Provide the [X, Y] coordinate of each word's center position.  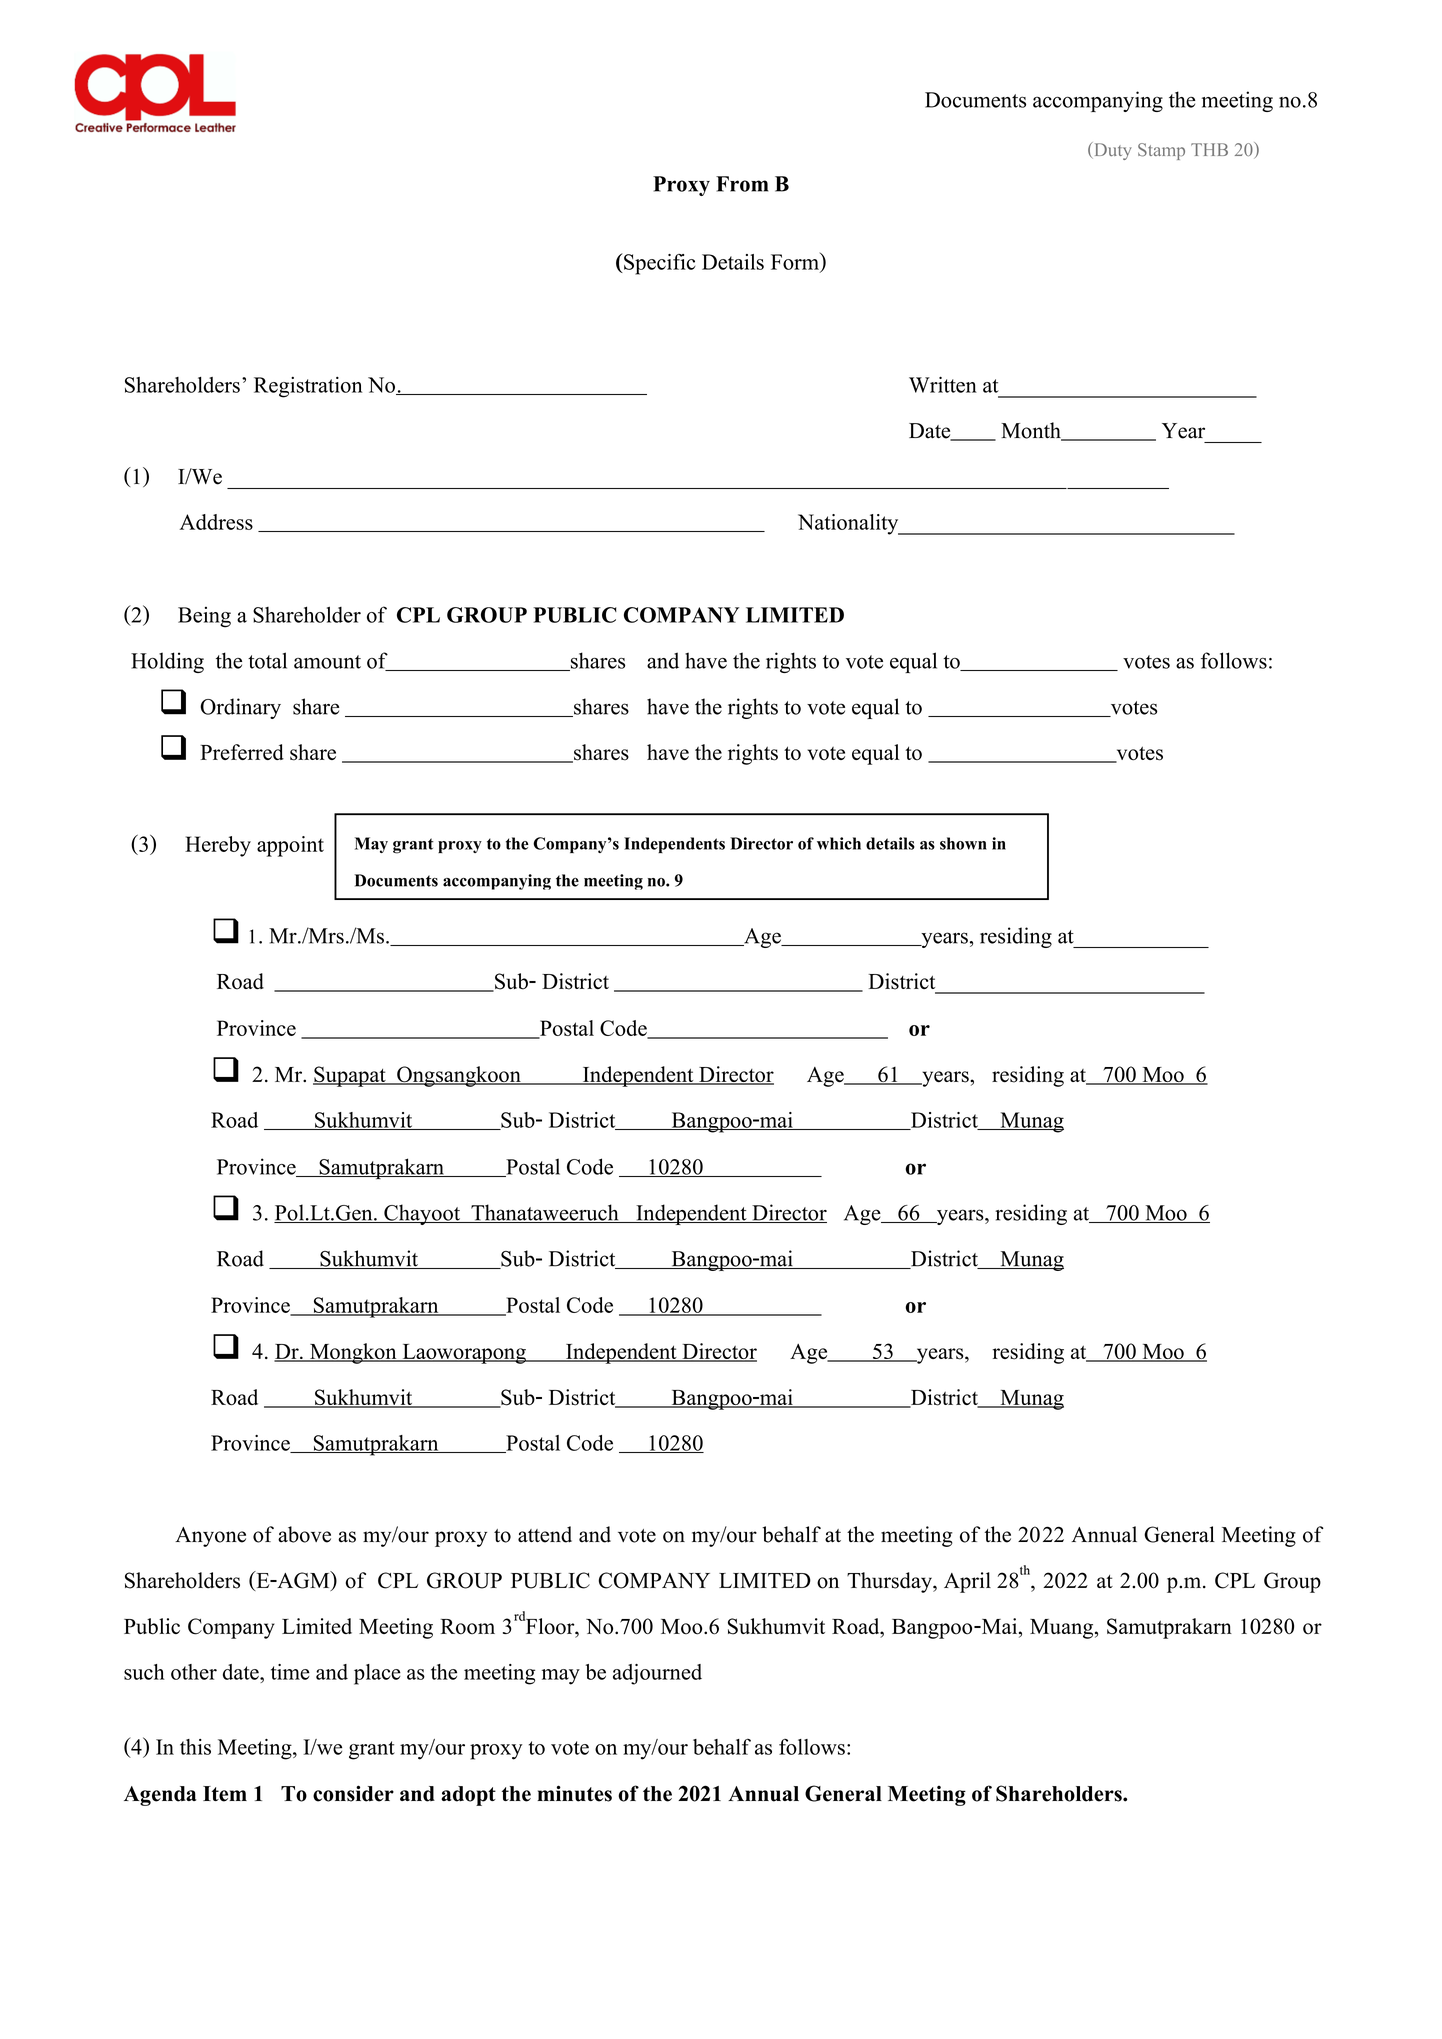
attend [545, 1534]
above [304, 1534]
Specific [659, 264]
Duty [1112, 151]
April [967, 1582]
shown [963, 843]
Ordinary [240, 708]
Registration [308, 387]
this [195, 1747]
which [839, 843]
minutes [574, 1793]
